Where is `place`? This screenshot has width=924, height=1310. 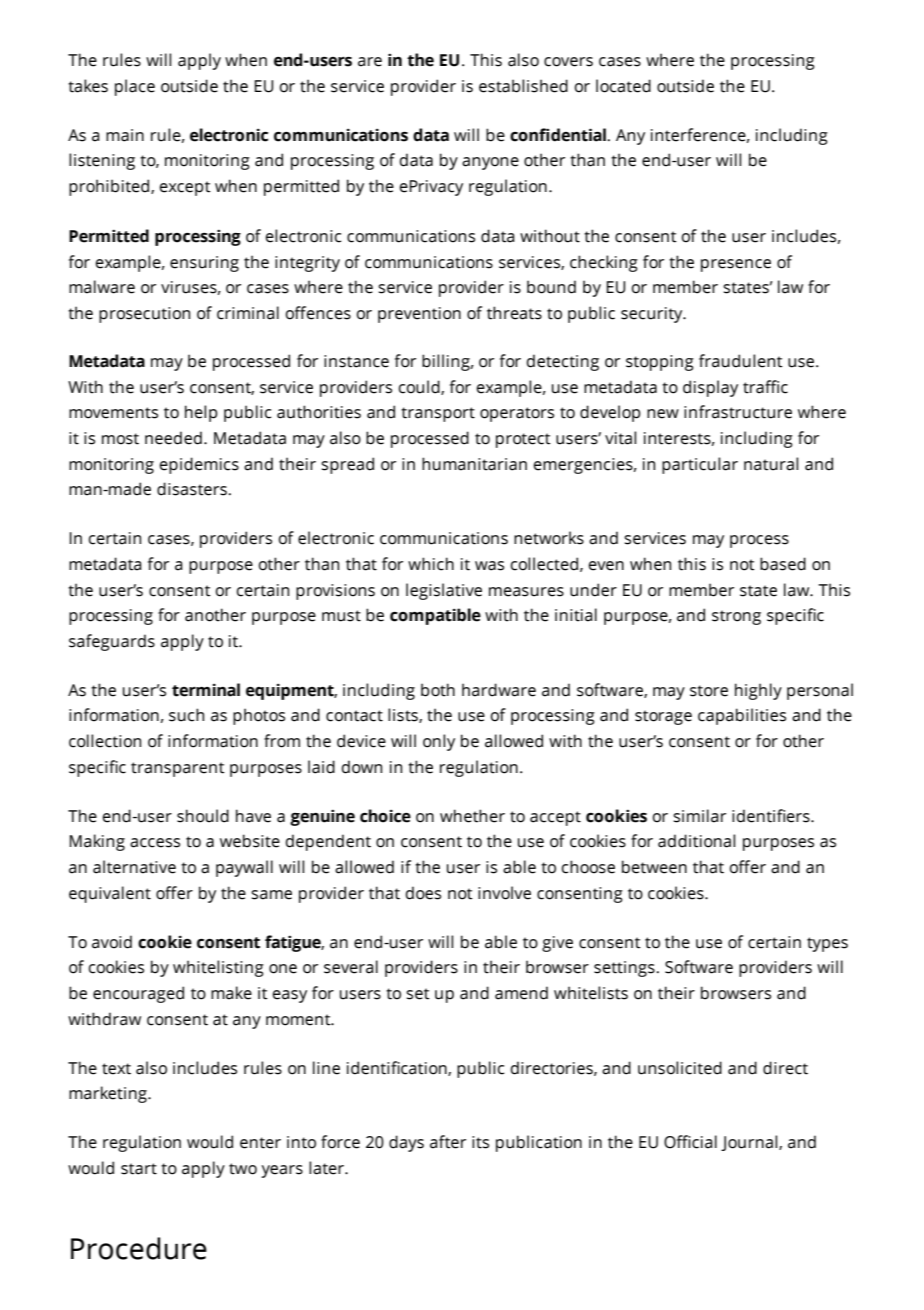
place is located at coordinates (135, 87).
